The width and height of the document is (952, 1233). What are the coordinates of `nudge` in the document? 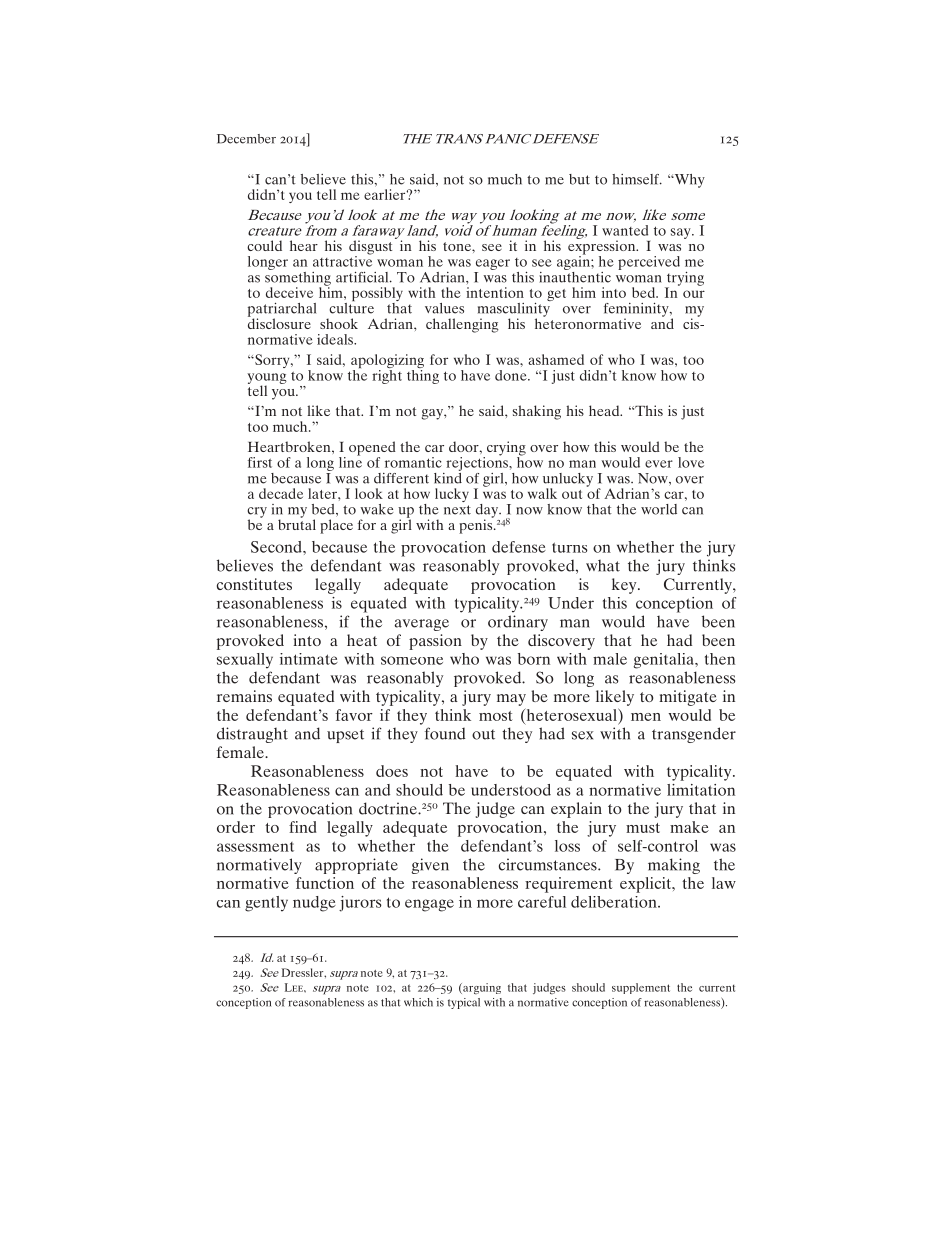 It's located at (314, 904).
